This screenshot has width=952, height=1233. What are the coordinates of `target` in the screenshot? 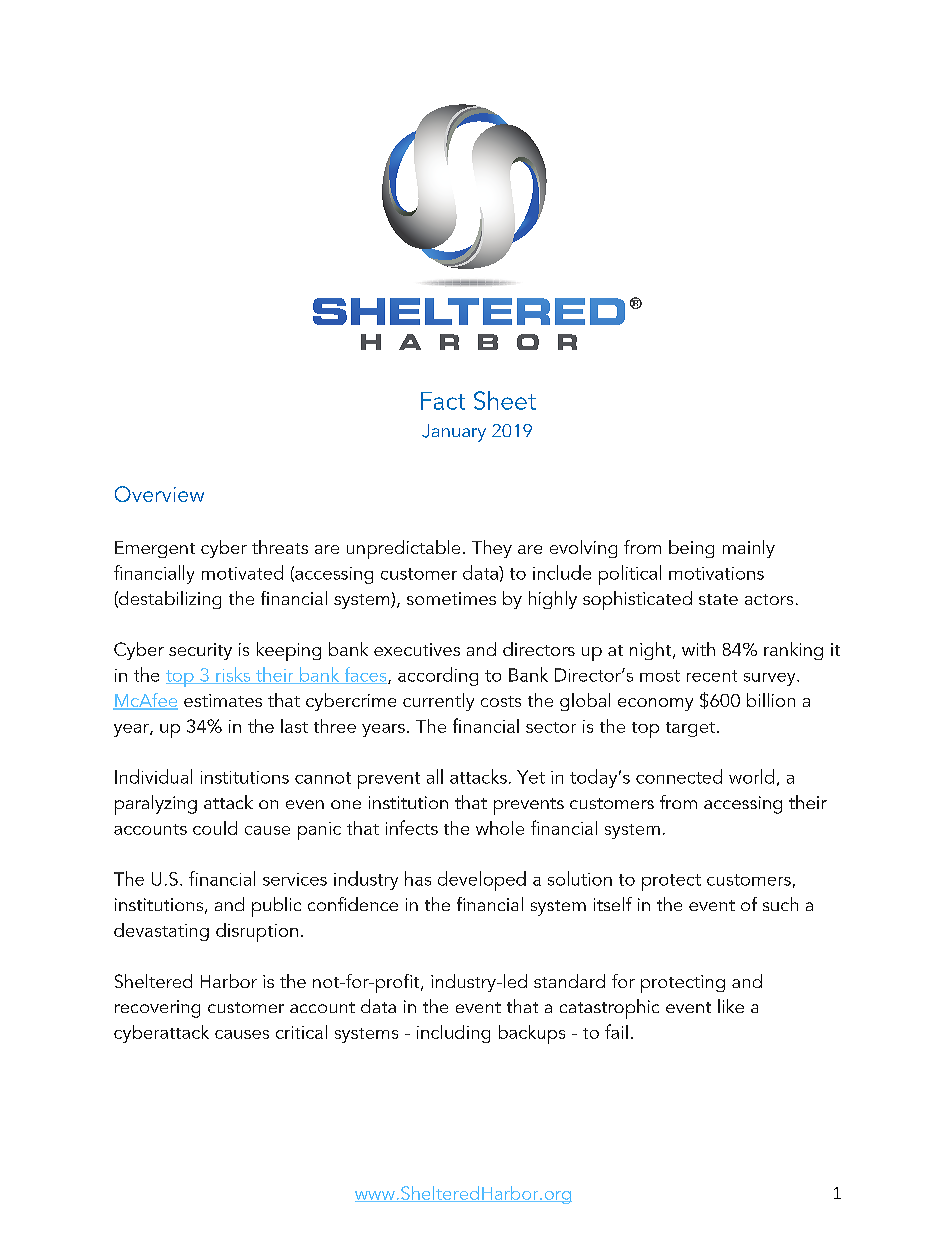 It's located at (690, 729).
